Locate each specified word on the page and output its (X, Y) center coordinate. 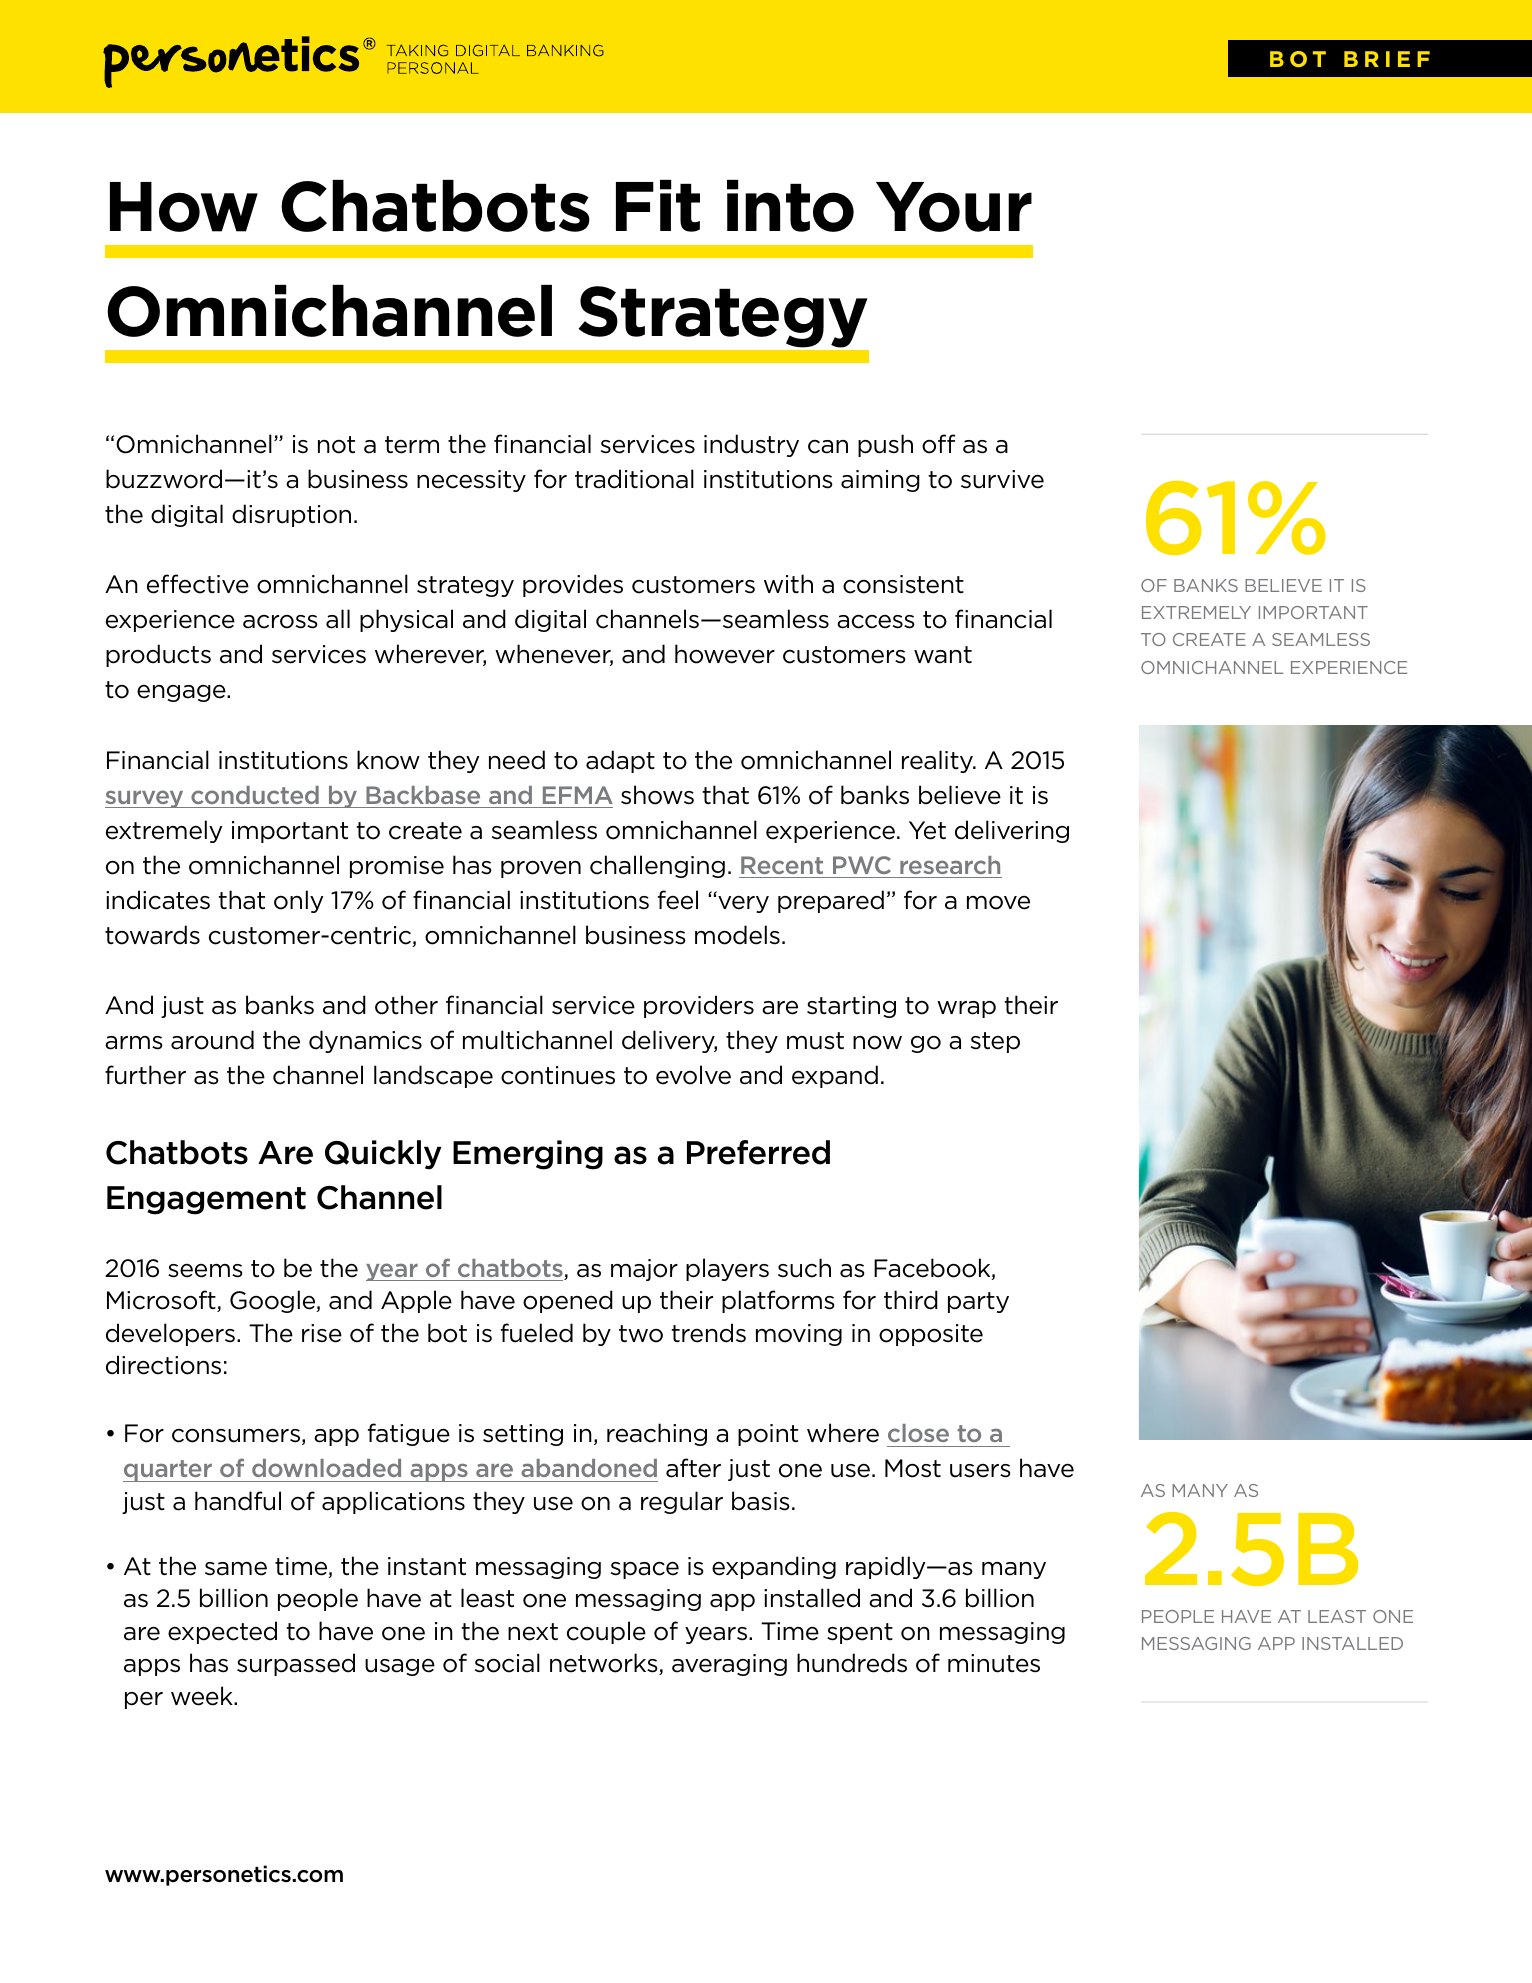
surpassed (296, 1664)
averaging (729, 1665)
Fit (658, 206)
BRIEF (1387, 59)
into (790, 206)
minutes (994, 1663)
